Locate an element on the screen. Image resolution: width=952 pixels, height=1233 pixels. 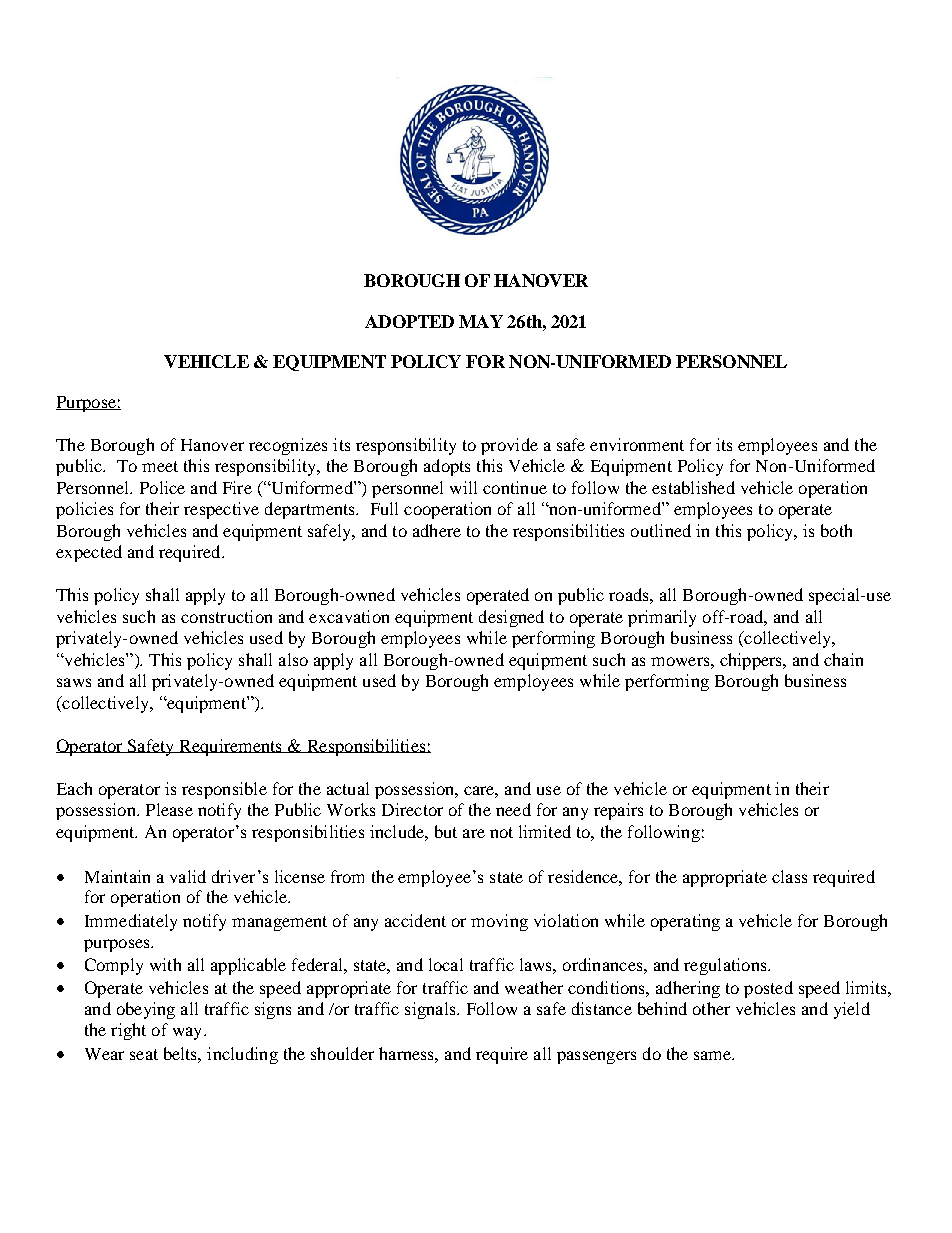
saws is located at coordinates (74, 682).
